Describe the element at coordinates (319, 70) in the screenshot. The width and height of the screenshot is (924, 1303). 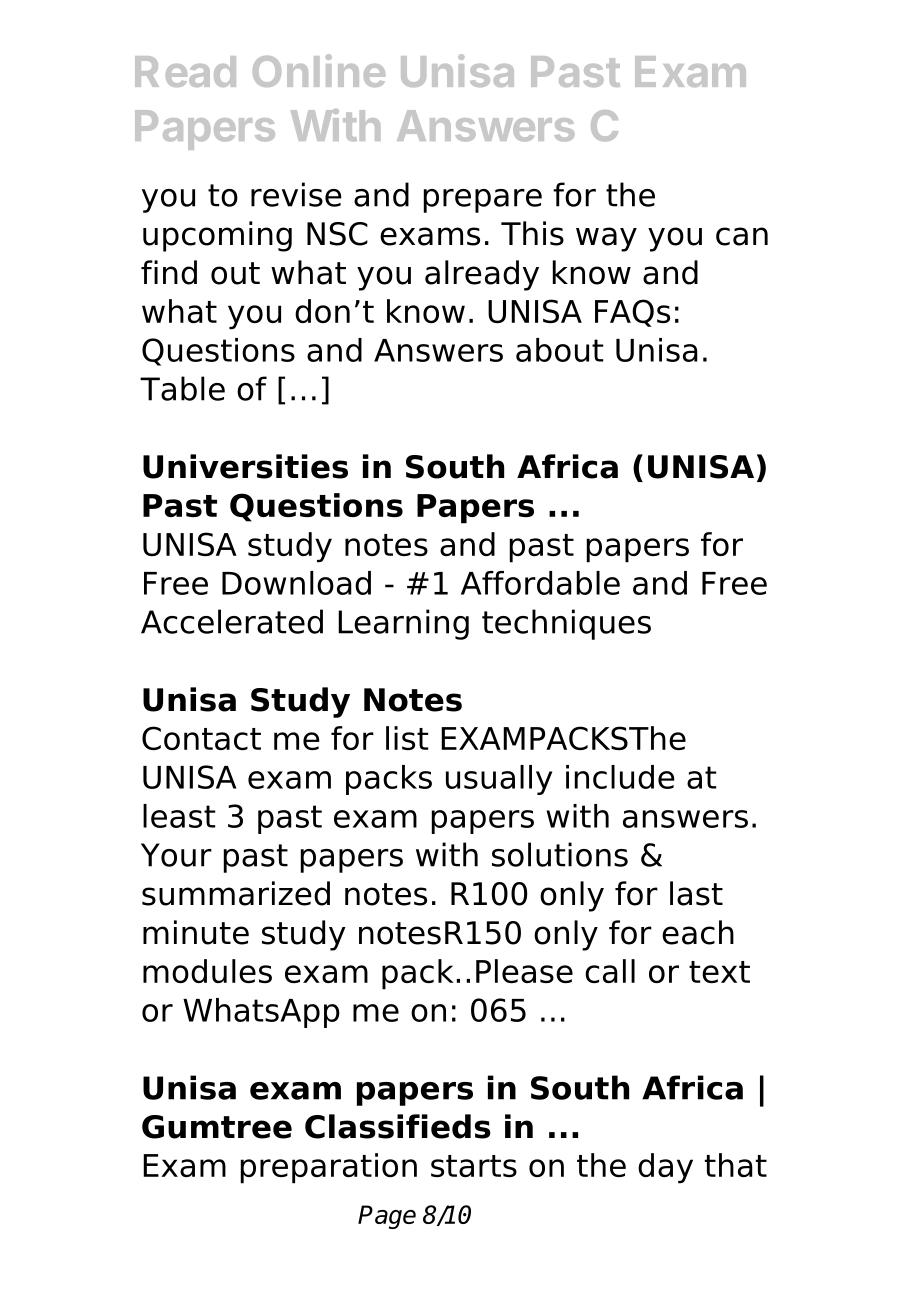
I see `Online` at that location.
